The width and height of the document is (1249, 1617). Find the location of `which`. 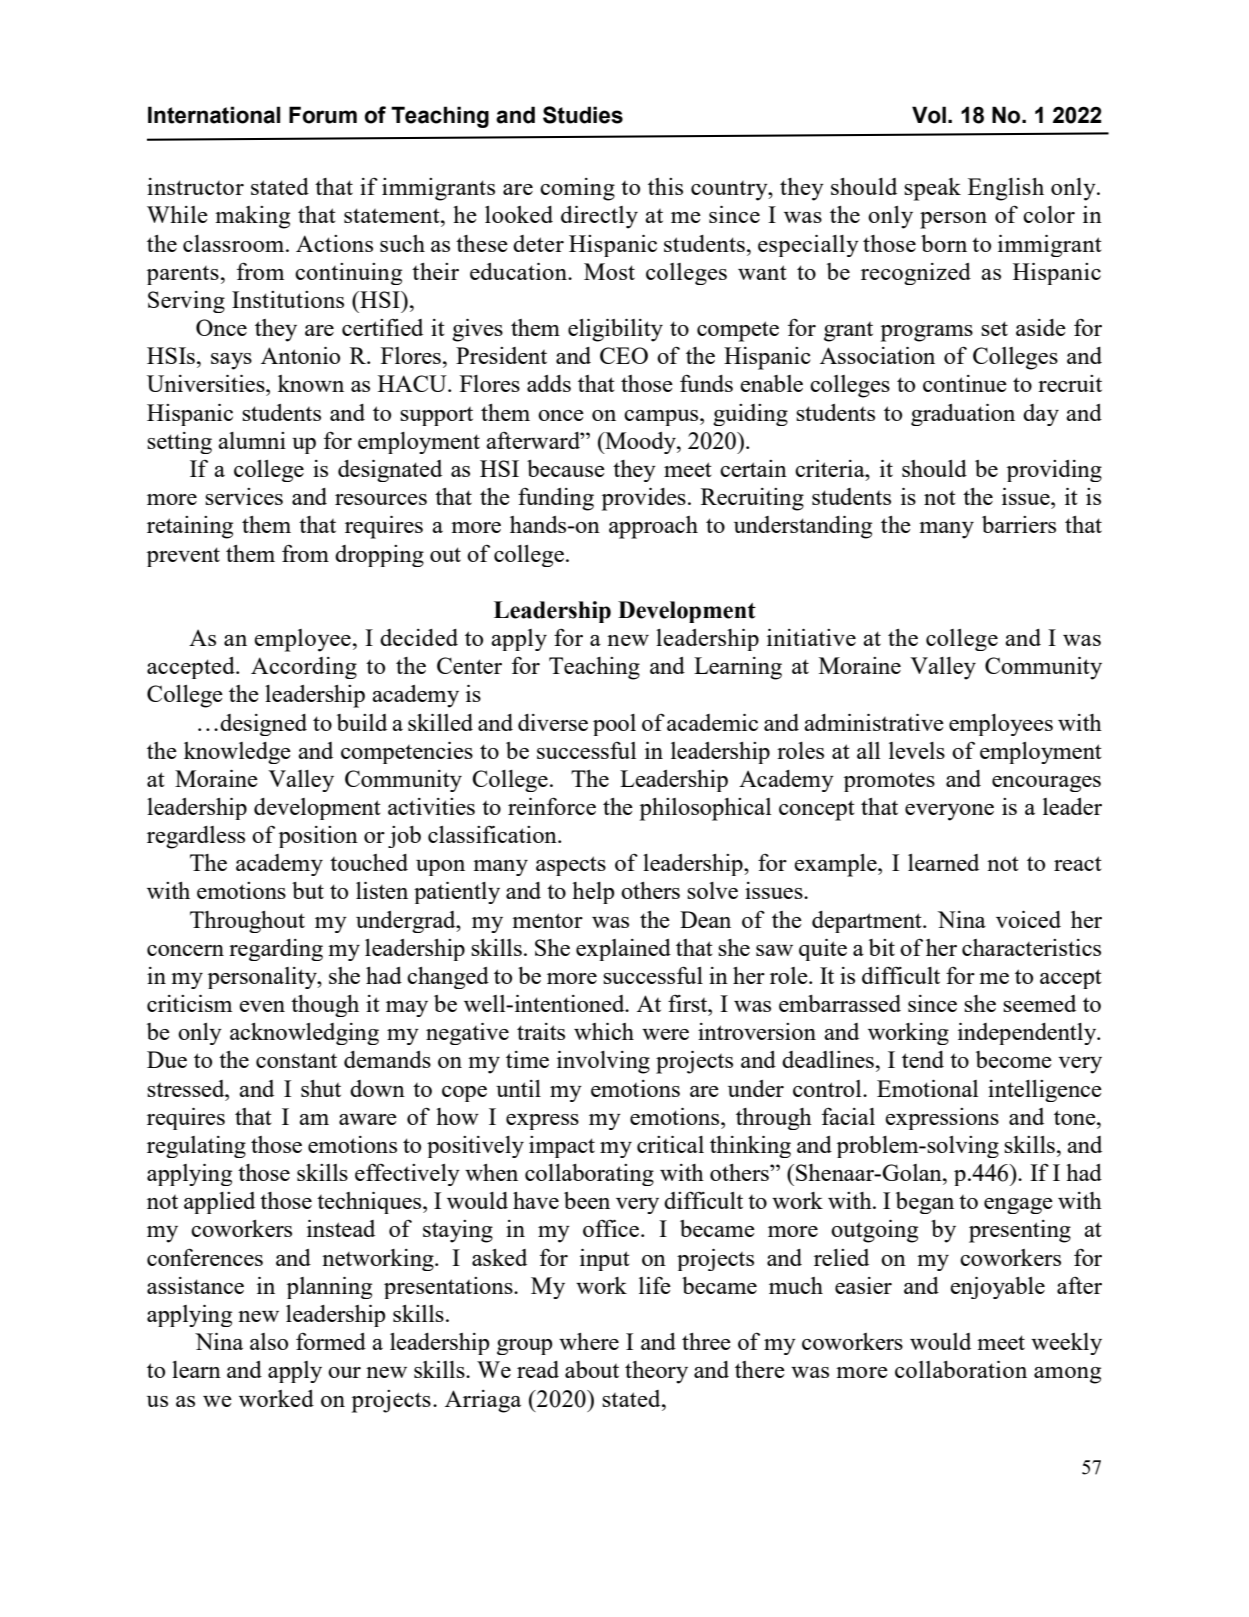

which is located at coordinates (604, 1031).
